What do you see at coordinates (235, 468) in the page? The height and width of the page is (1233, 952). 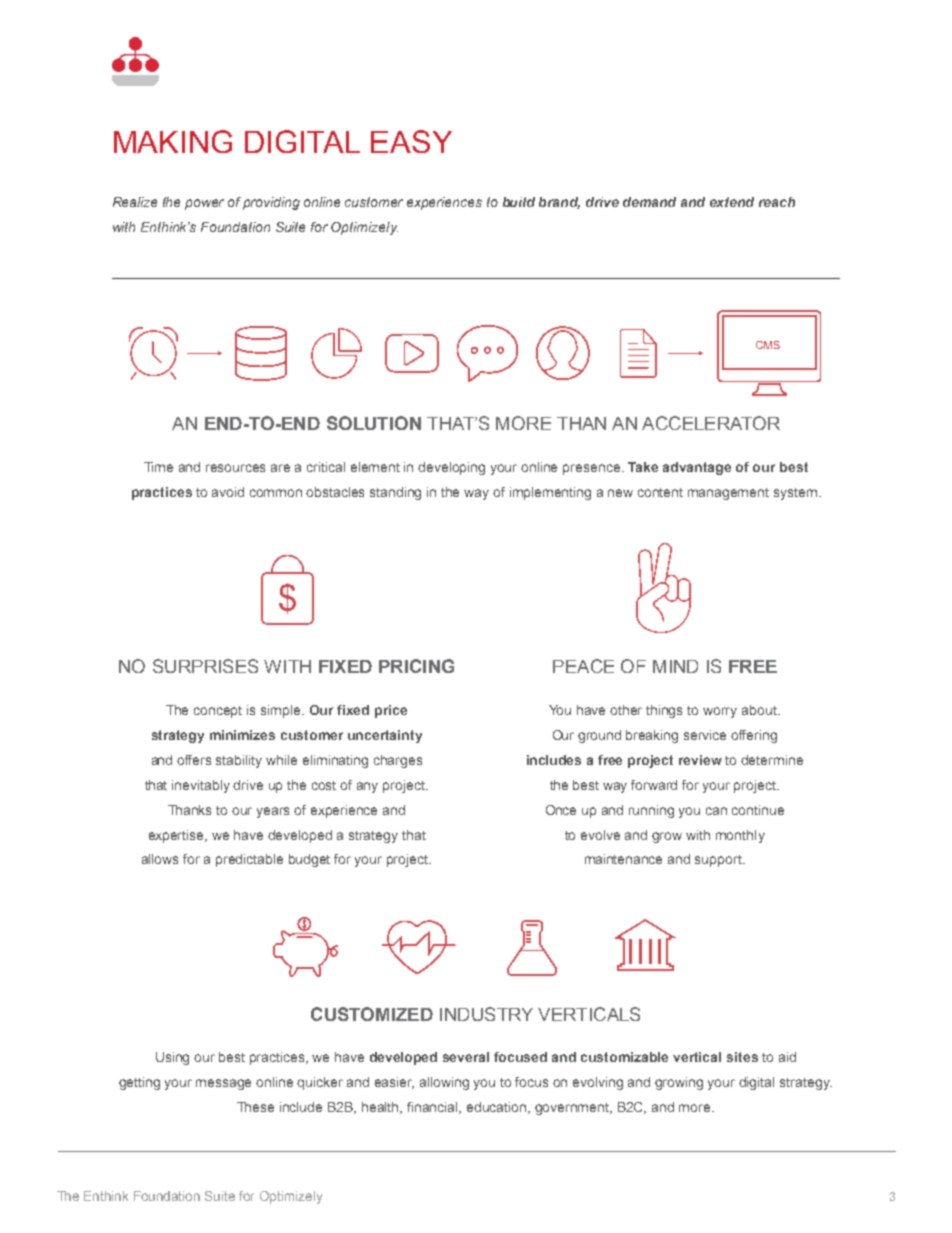 I see `resources` at bounding box center [235, 468].
